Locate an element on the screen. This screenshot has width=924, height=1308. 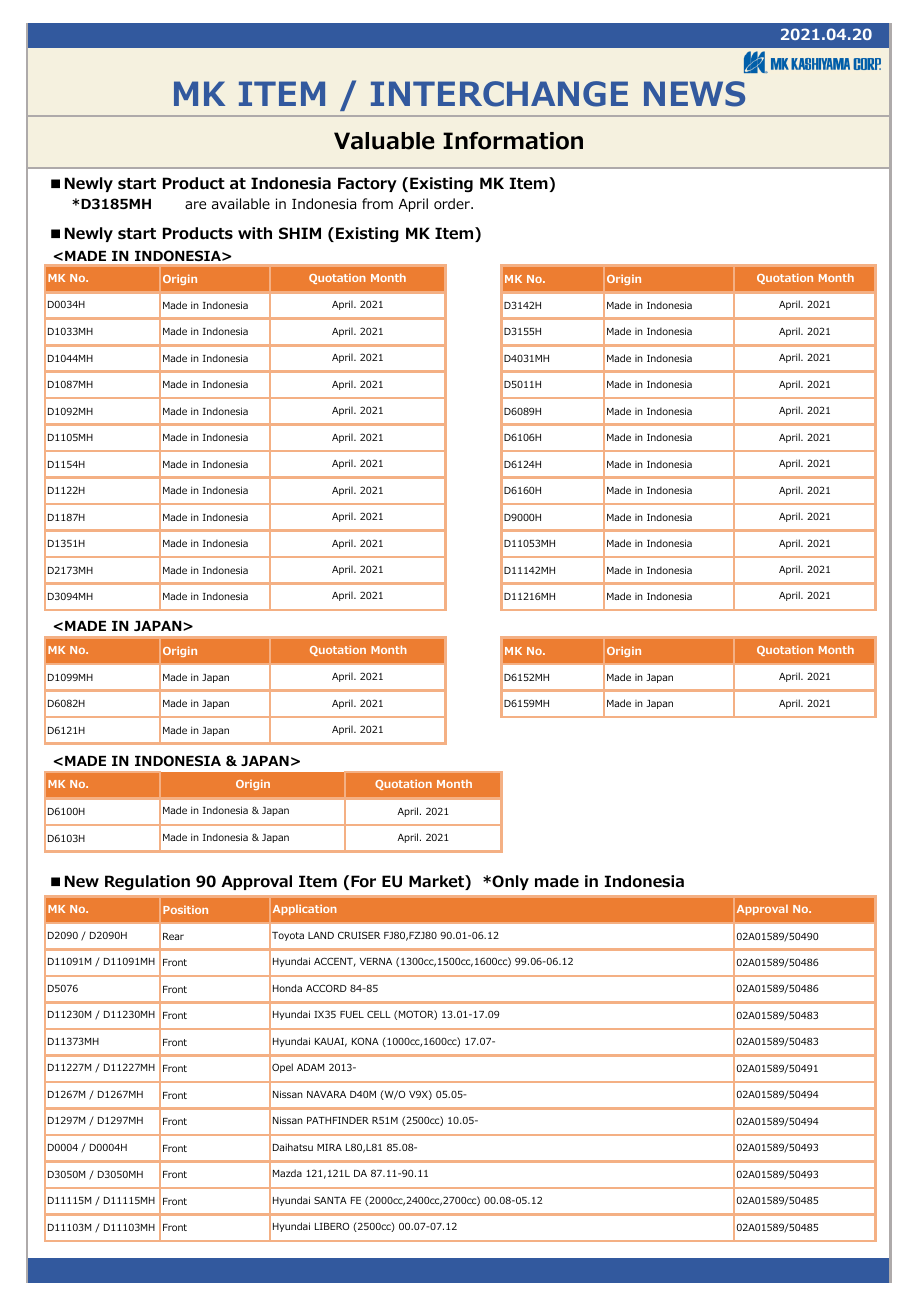
Regulation is located at coordinates (147, 882).
